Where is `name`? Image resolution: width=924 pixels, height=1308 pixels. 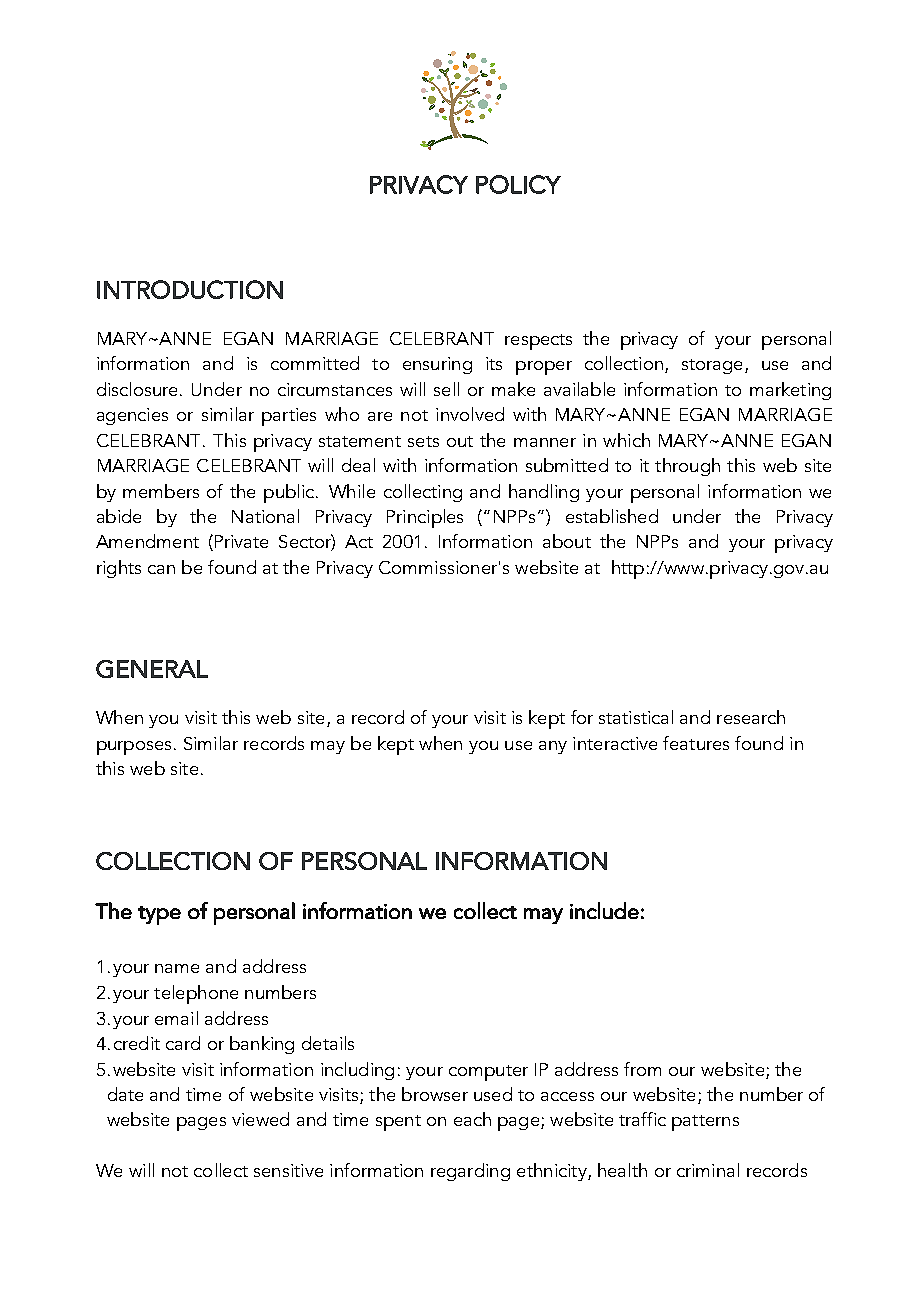 name is located at coordinates (177, 968).
